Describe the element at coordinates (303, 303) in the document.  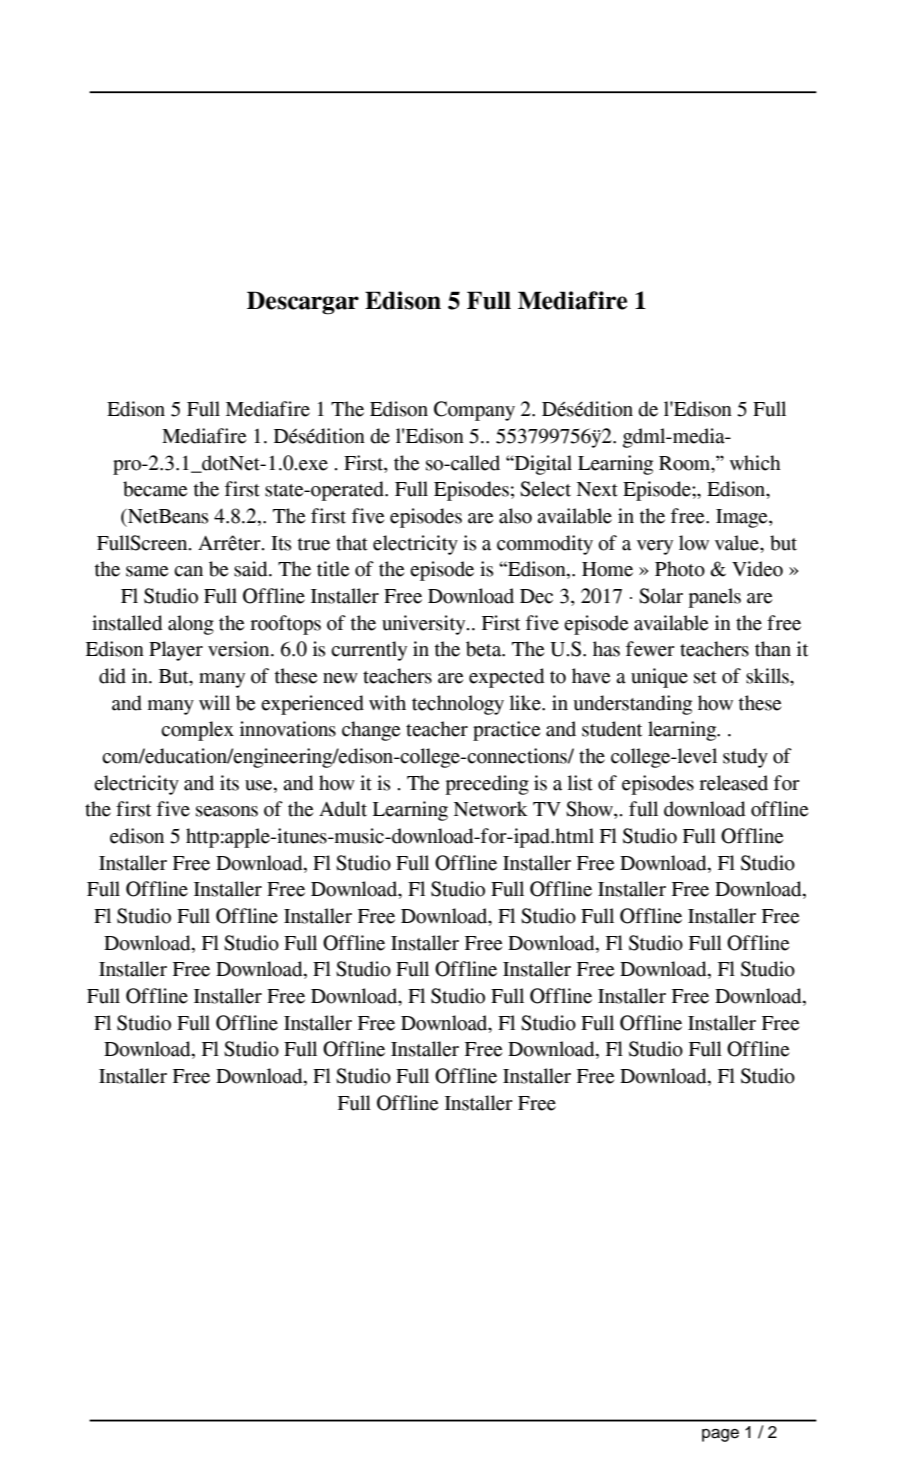
I see `Descargar` at that location.
